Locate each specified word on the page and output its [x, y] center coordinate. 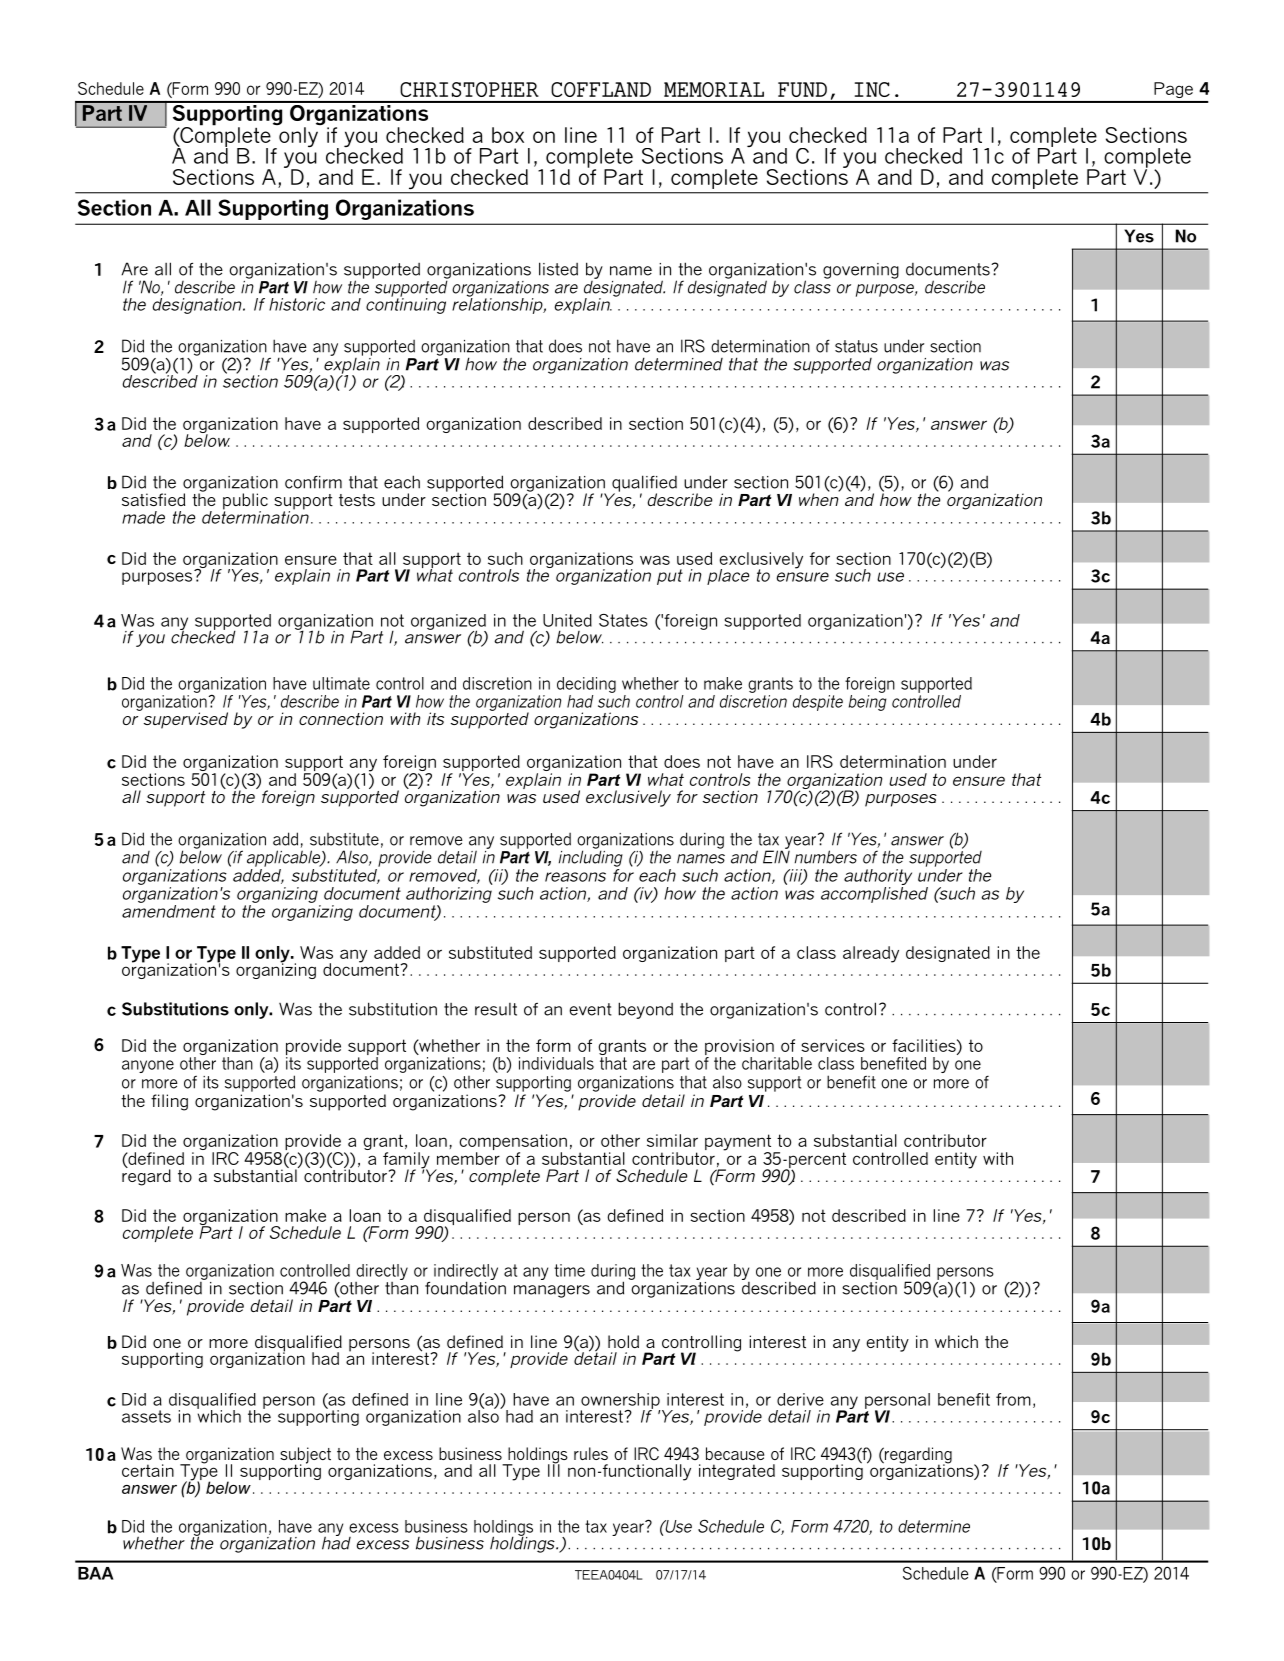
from [1013, 1399]
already [871, 954]
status [856, 346]
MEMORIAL [714, 89]
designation [198, 306]
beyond [645, 1010]
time [569, 1270]
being [868, 701]
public [245, 502]
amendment [169, 911]
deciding [586, 685]
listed [558, 269]
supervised [184, 719]
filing [169, 1102]
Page [1173, 90]
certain [148, 1470]
